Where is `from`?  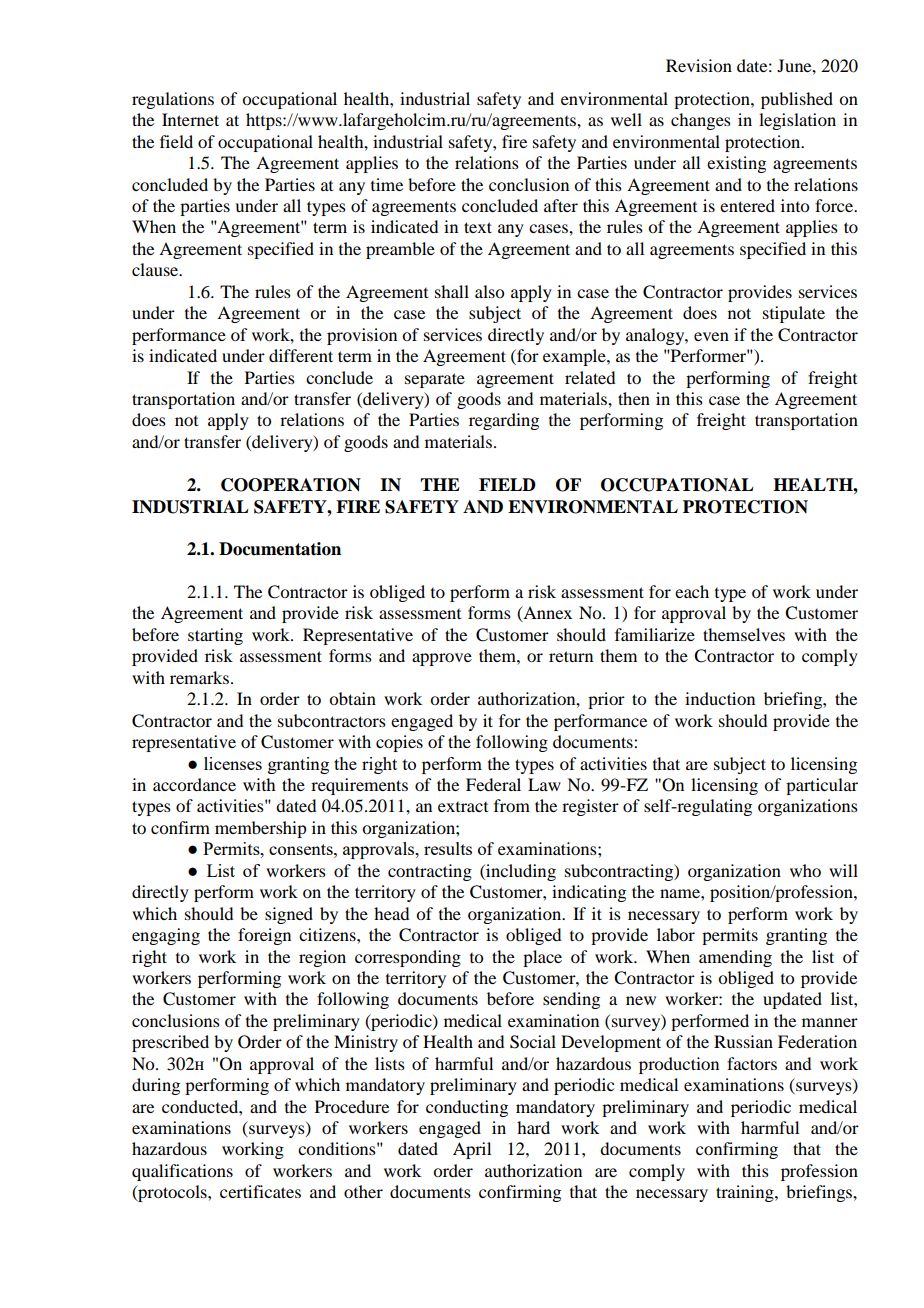 from is located at coordinates (512, 805).
